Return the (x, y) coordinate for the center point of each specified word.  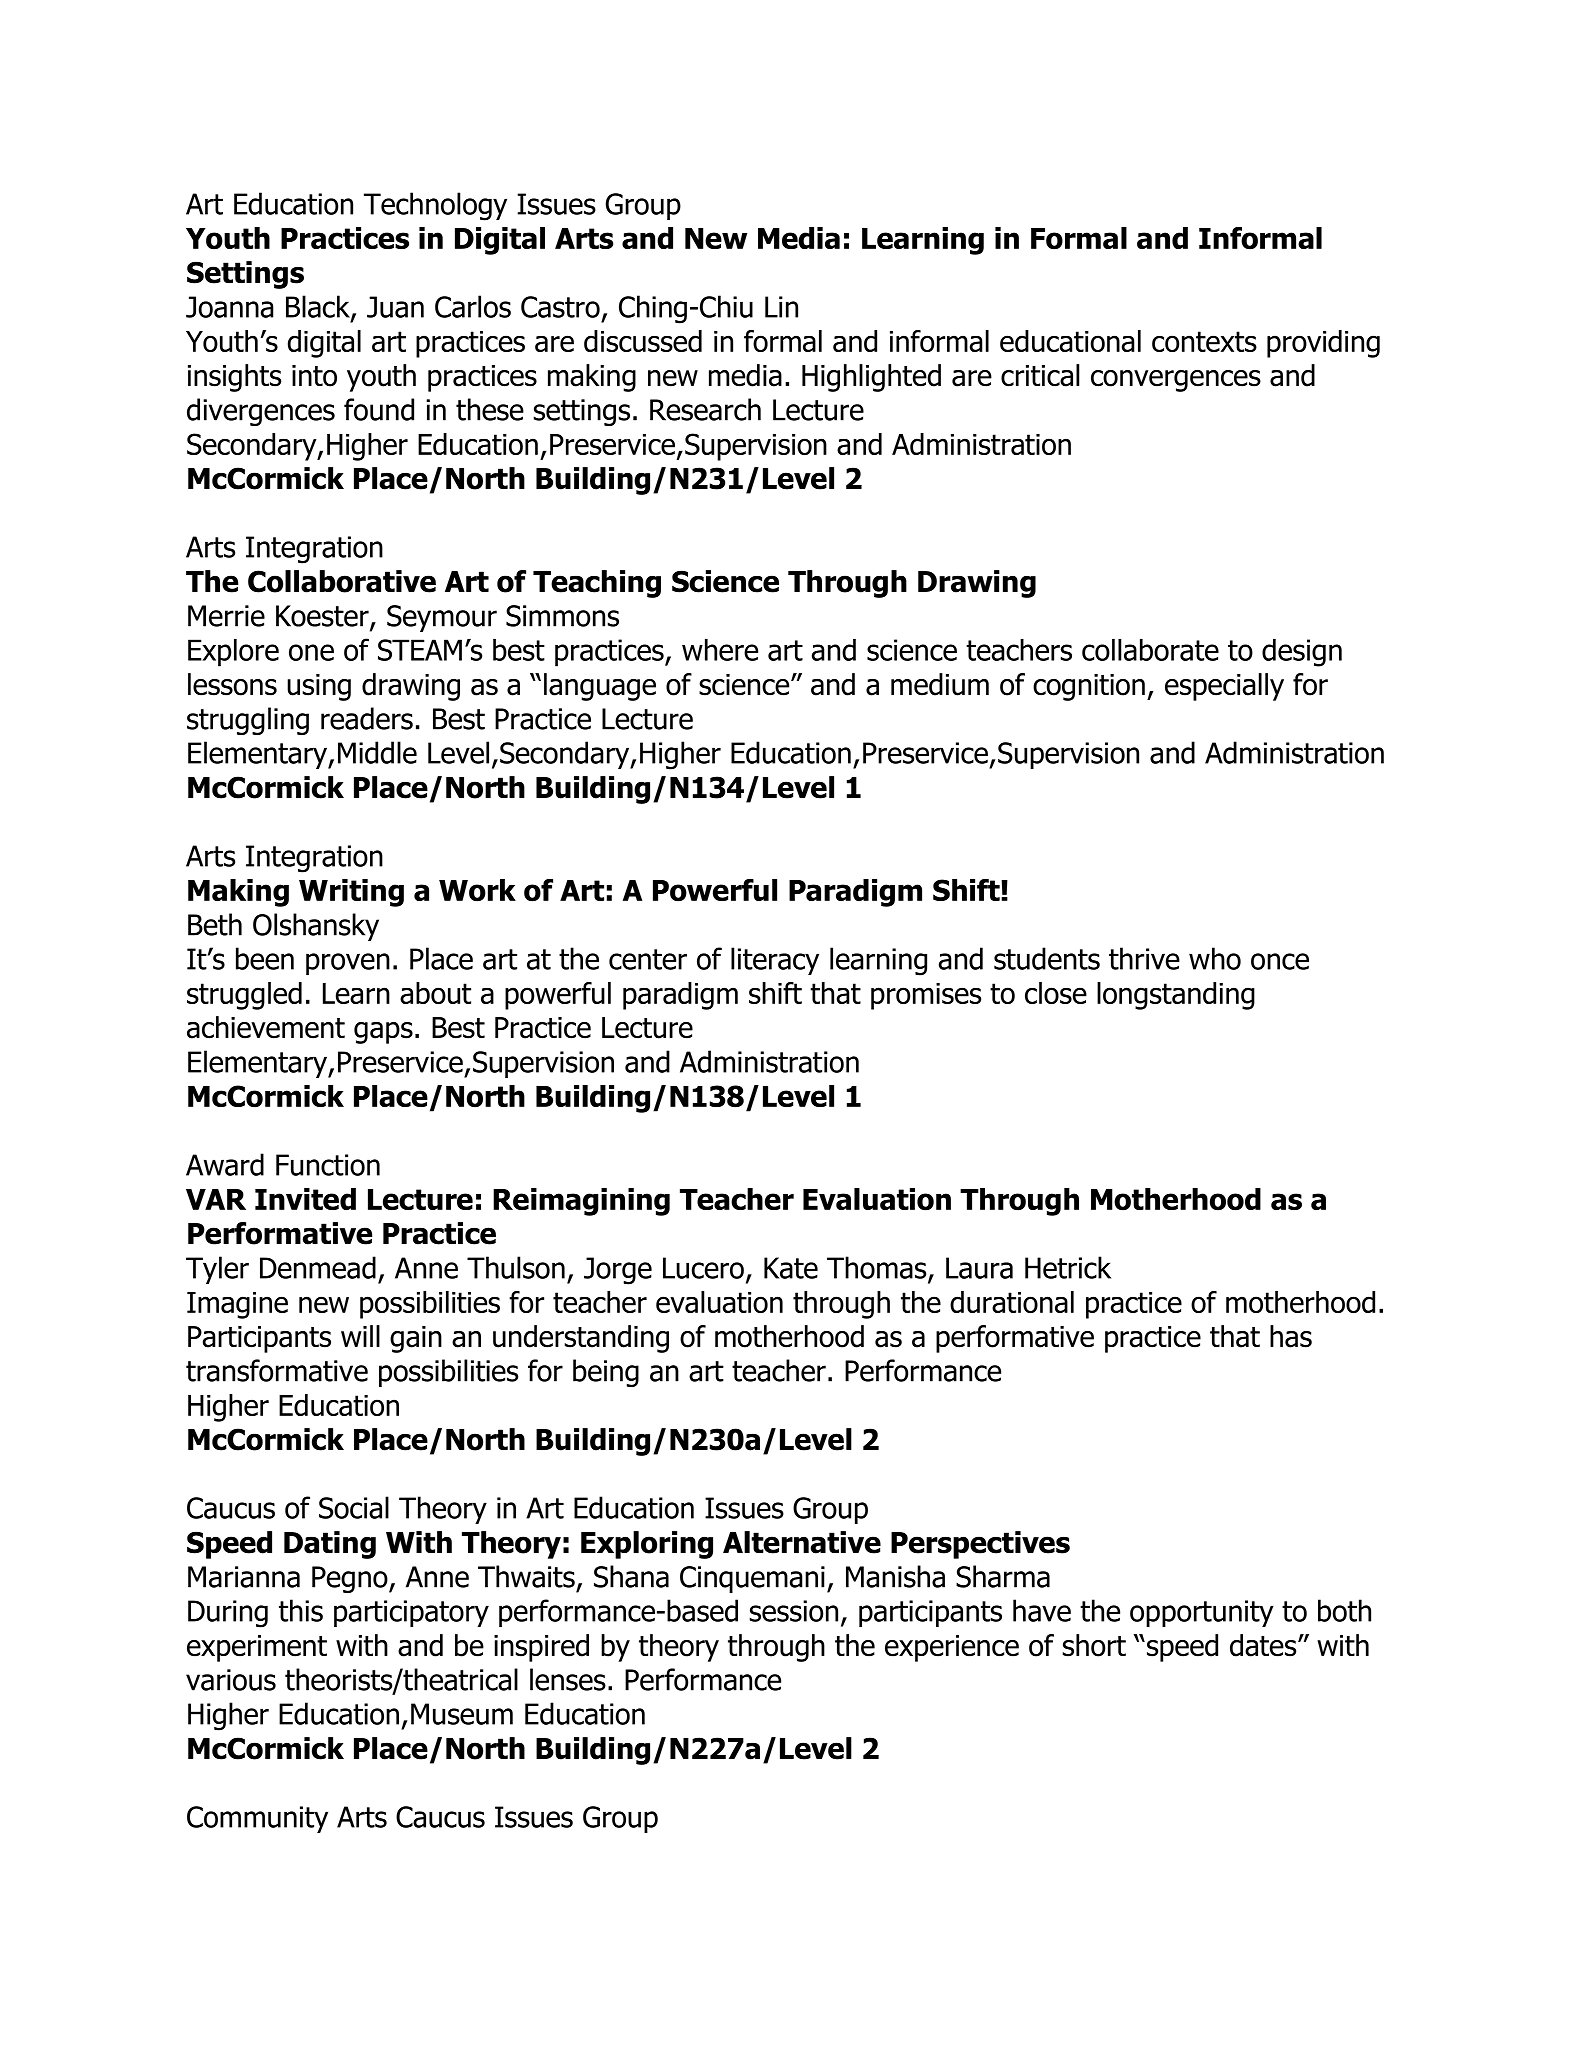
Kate (791, 1268)
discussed (643, 341)
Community (257, 1819)
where (720, 650)
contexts (1204, 341)
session (794, 1611)
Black (319, 307)
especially (1224, 687)
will (360, 1336)
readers (367, 718)
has (1291, 1336)
